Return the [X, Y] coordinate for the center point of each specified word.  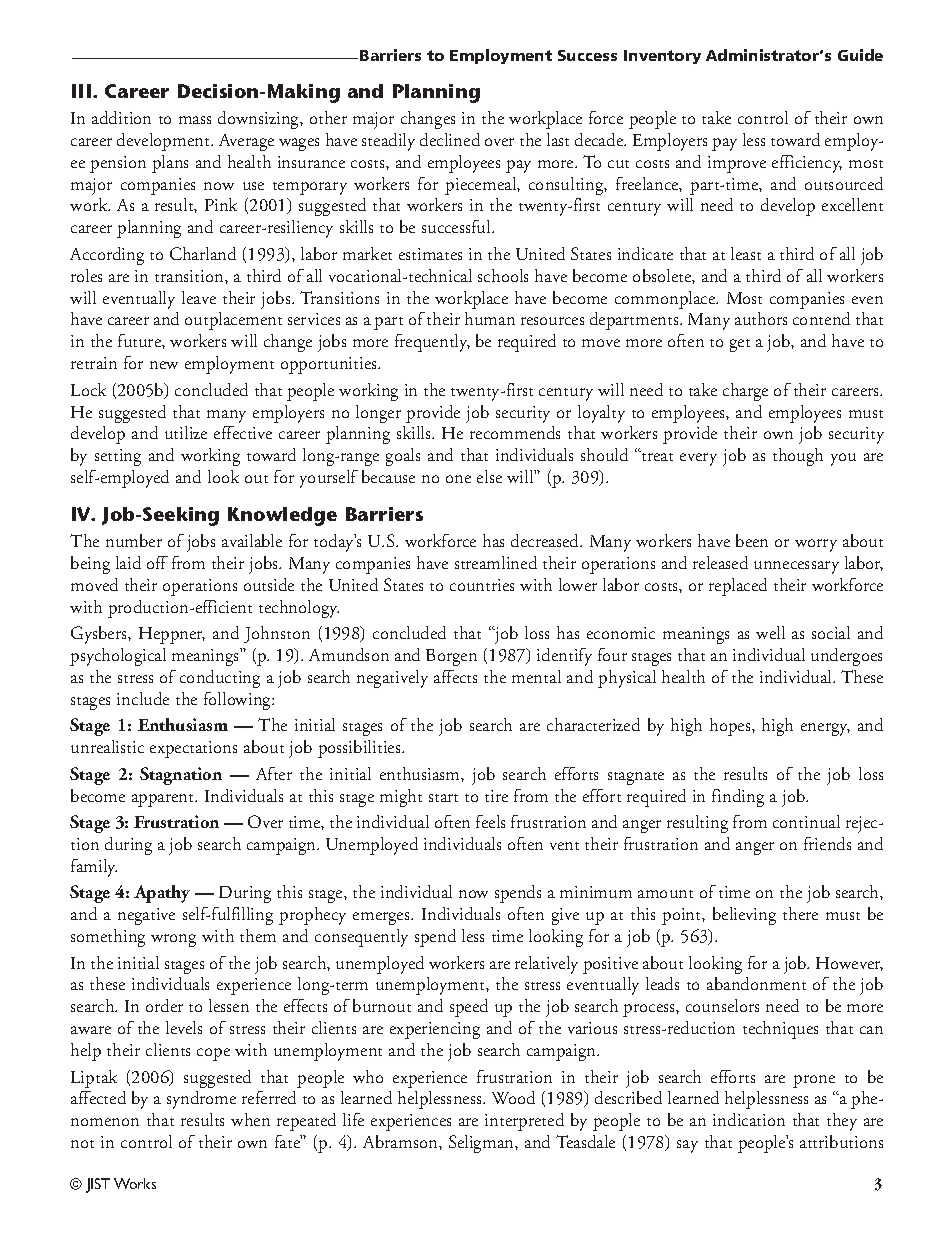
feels [490, 821]
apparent [164, 800]
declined [450, 139]
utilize [186, 432]
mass [195, 120]
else [489, 476]
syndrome [201, 1100]
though [798, 457]
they [842, 1122]
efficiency [807, 164]
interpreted [524, 1122]
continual [806, 821]
